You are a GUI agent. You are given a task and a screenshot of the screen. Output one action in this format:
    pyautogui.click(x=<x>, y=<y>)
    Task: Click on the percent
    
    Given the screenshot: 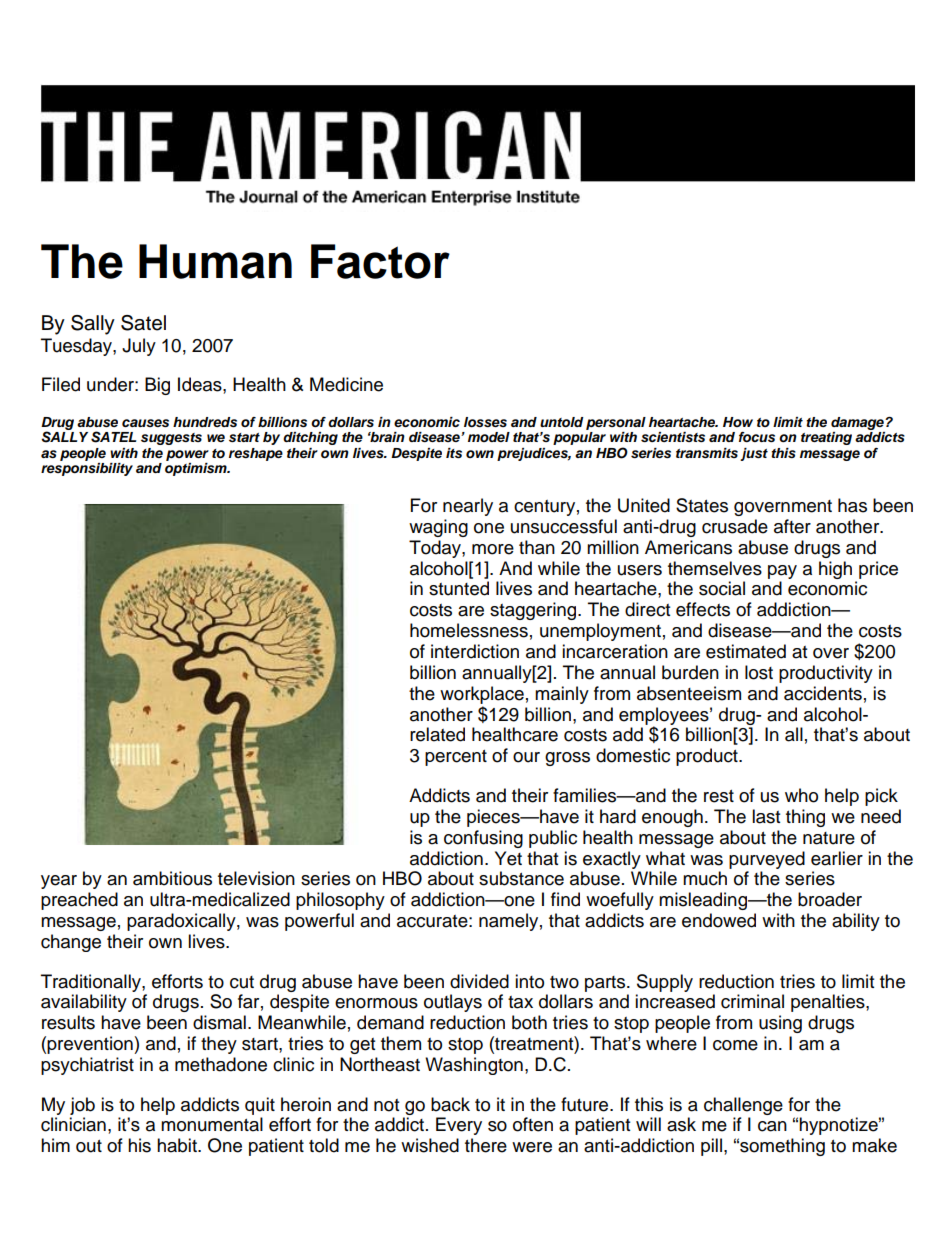 What is the action you would take?
    pyautogui.click(x=456, y=758)
